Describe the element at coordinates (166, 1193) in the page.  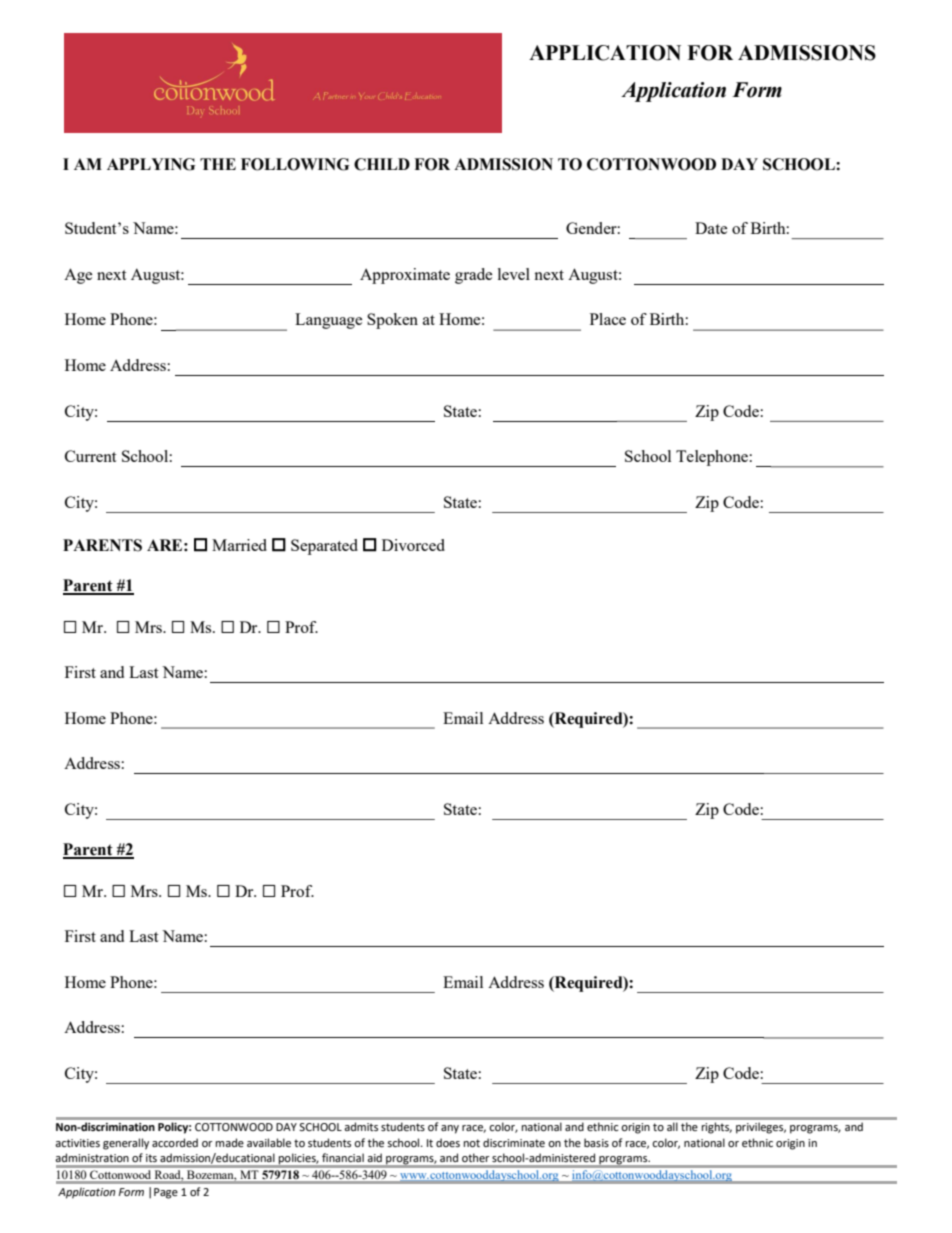
I see `Page` at that location.
